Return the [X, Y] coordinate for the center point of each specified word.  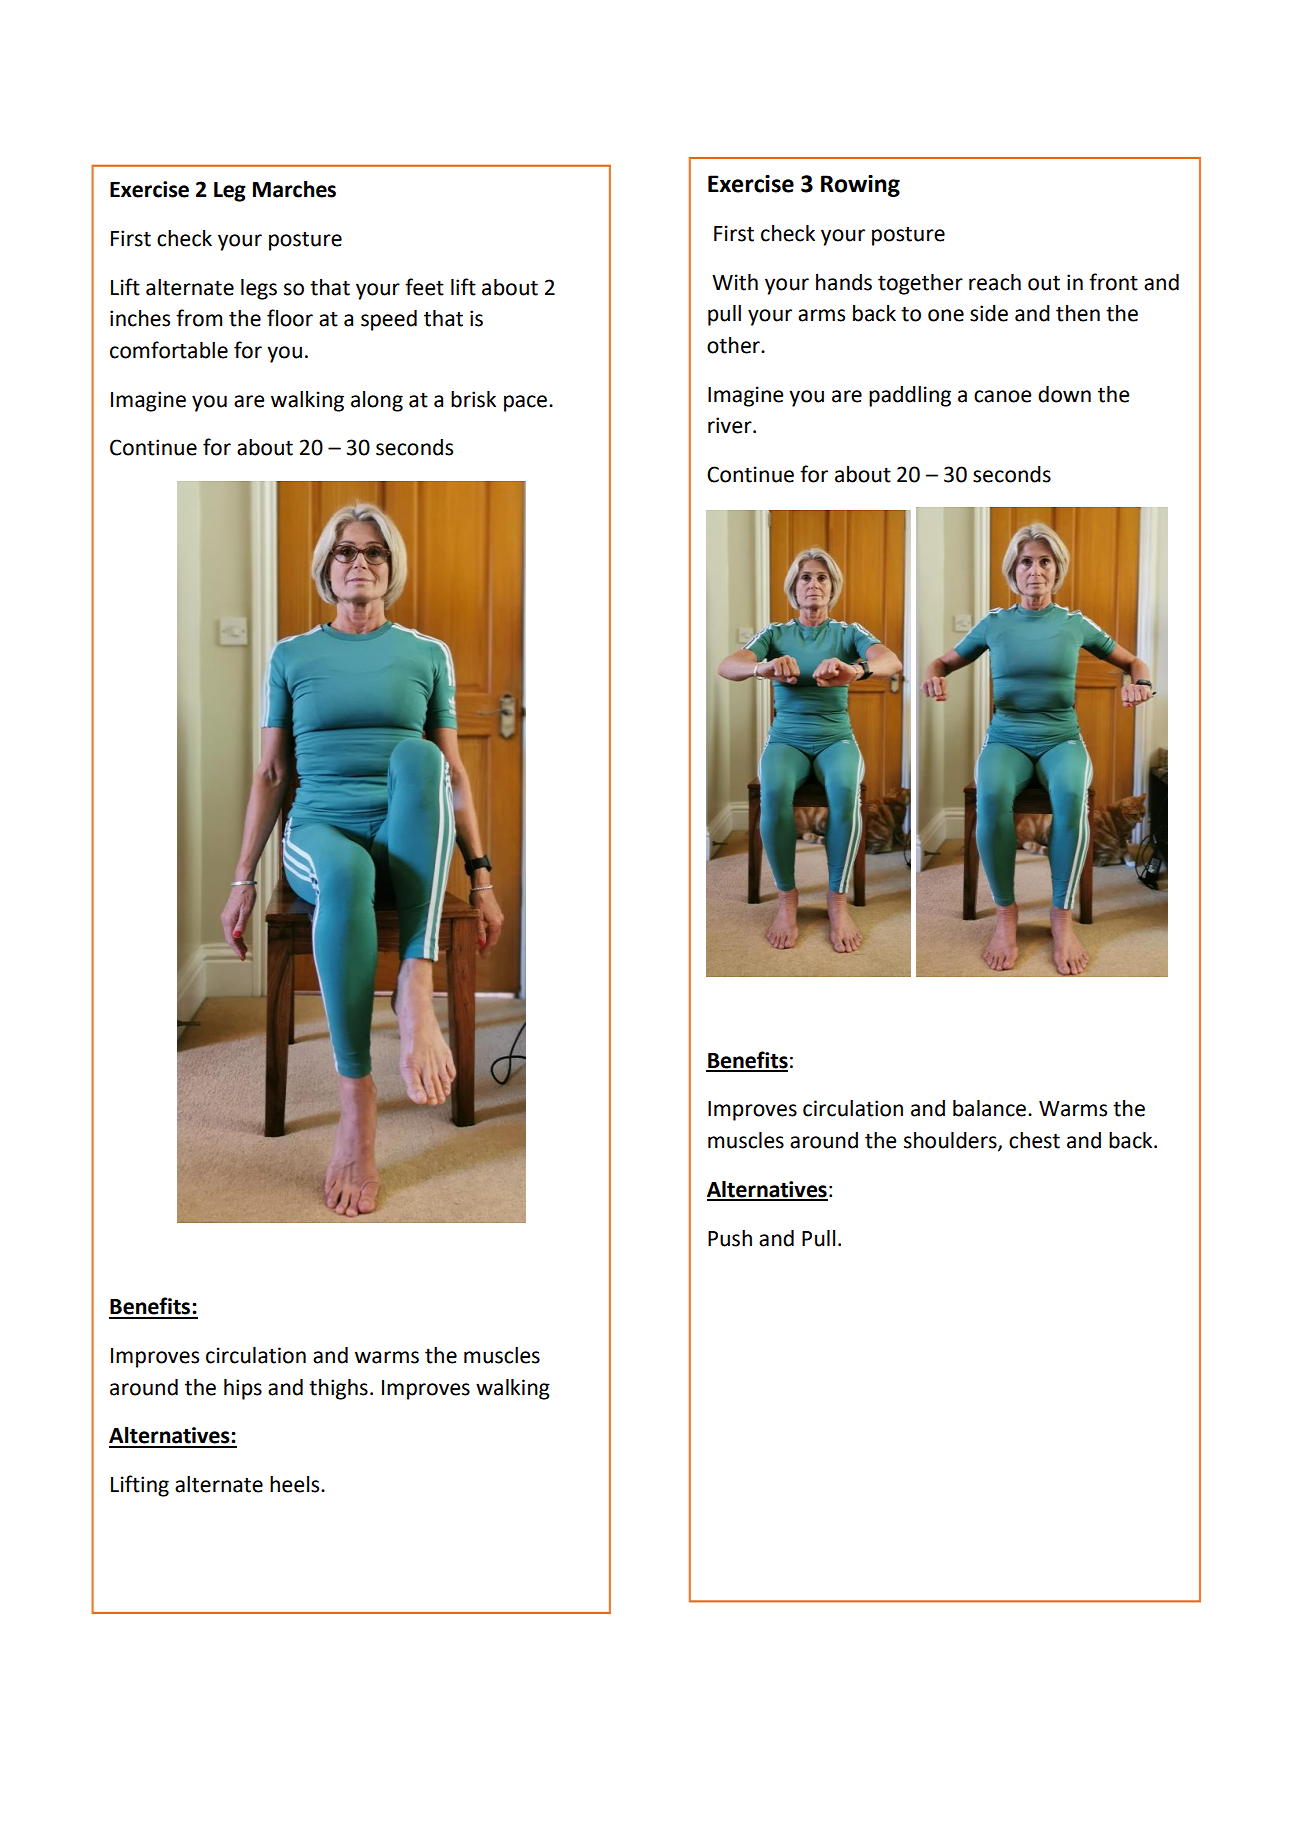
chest [1034, 1140]
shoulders [951, 1141]
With [735, 282]
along [377, 401]
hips [243, 1389]
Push [730, 1238]
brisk [473, 399]
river [731, 425]
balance [989, 1108]
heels [296, 1484]
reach [995, 282]
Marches [294, 189]
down [1064, 394]
